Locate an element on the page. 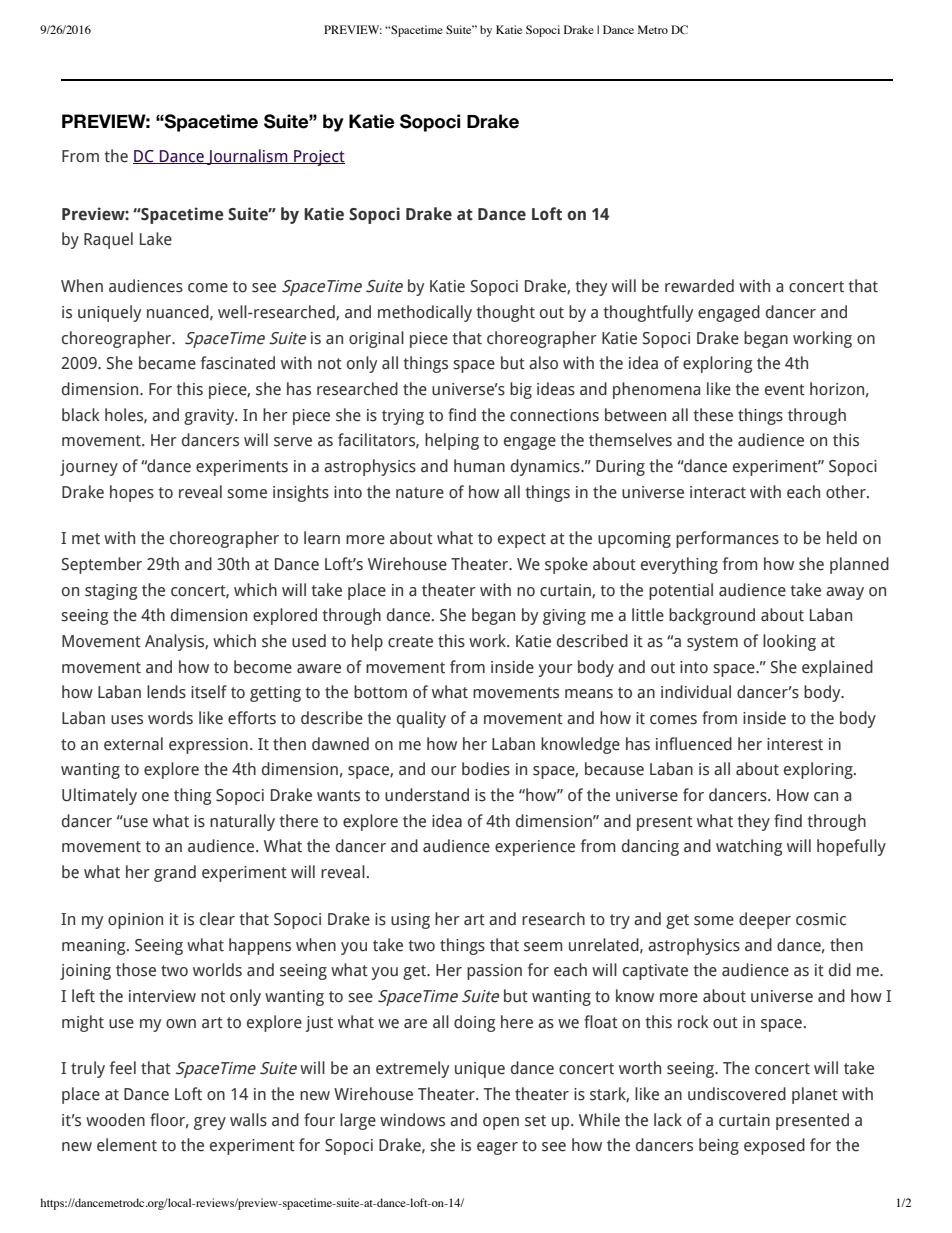 The image size is (952, 1233). event is located at coordinates (785, 390).
